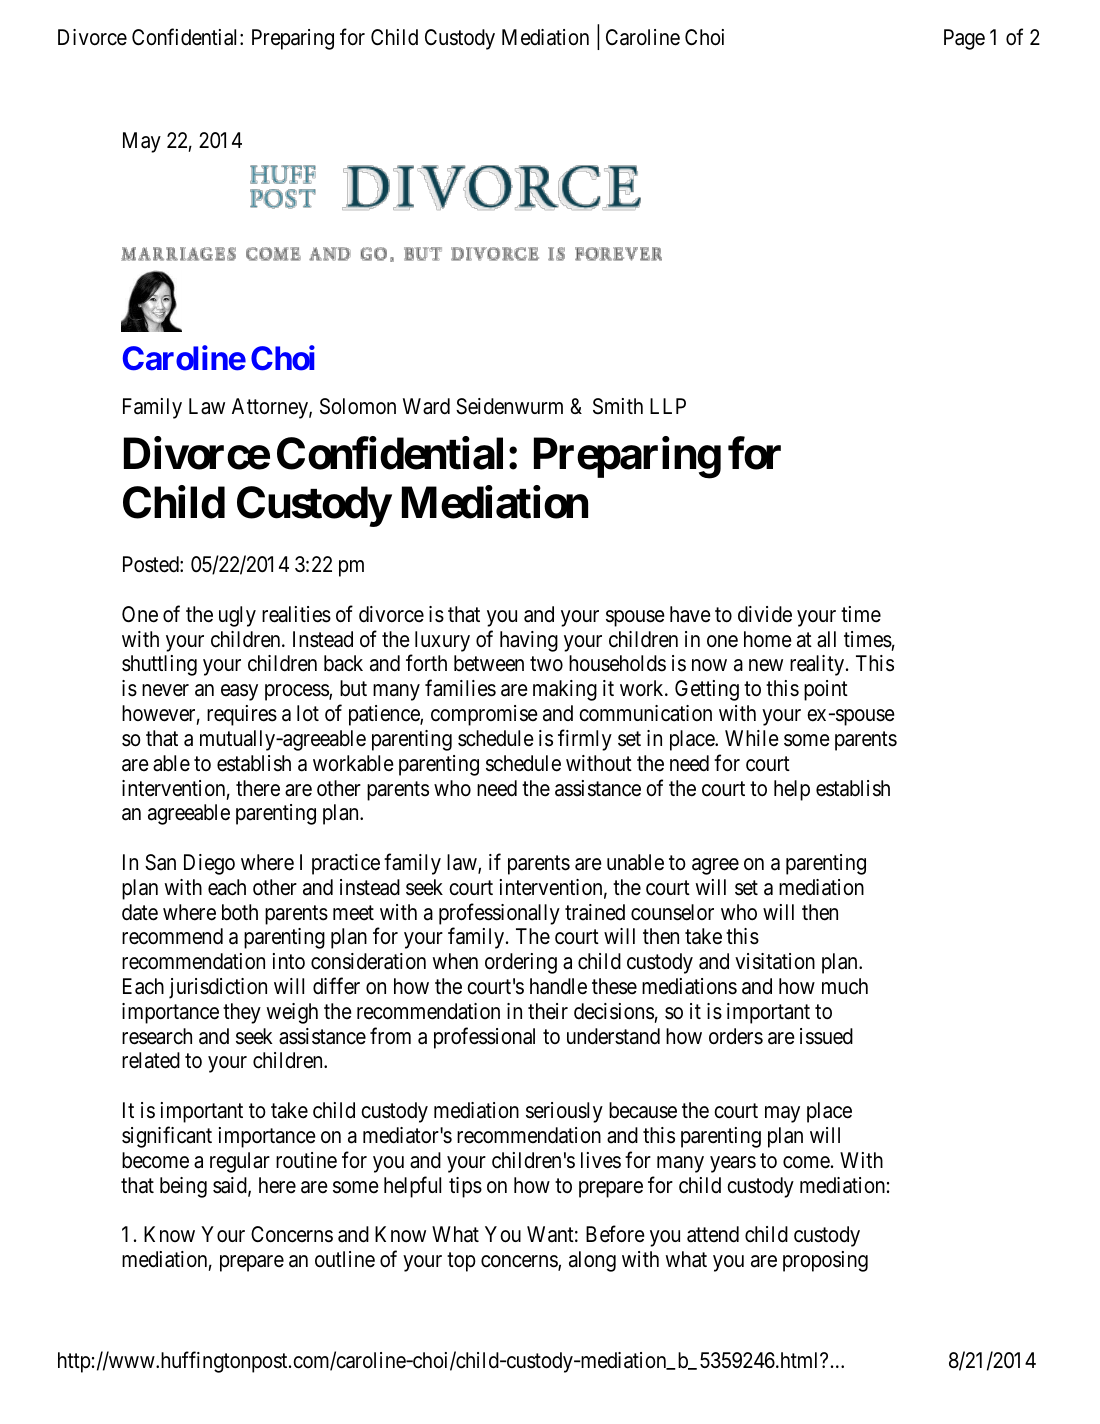 This screenshot has width=1100, height=1424. I want to click on along, so click(592, 1261).
